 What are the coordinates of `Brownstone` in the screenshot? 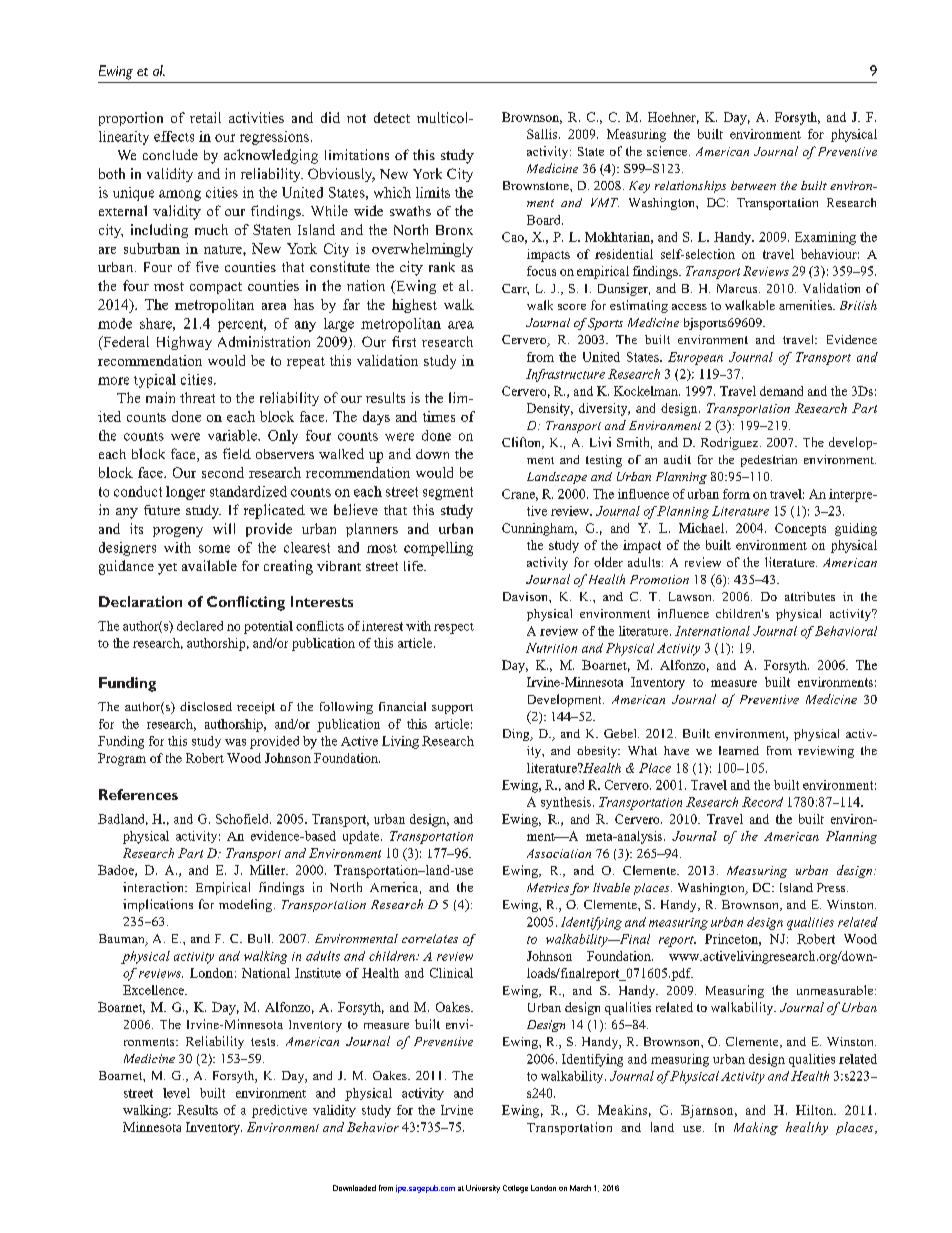 It's located at (537, 185).
